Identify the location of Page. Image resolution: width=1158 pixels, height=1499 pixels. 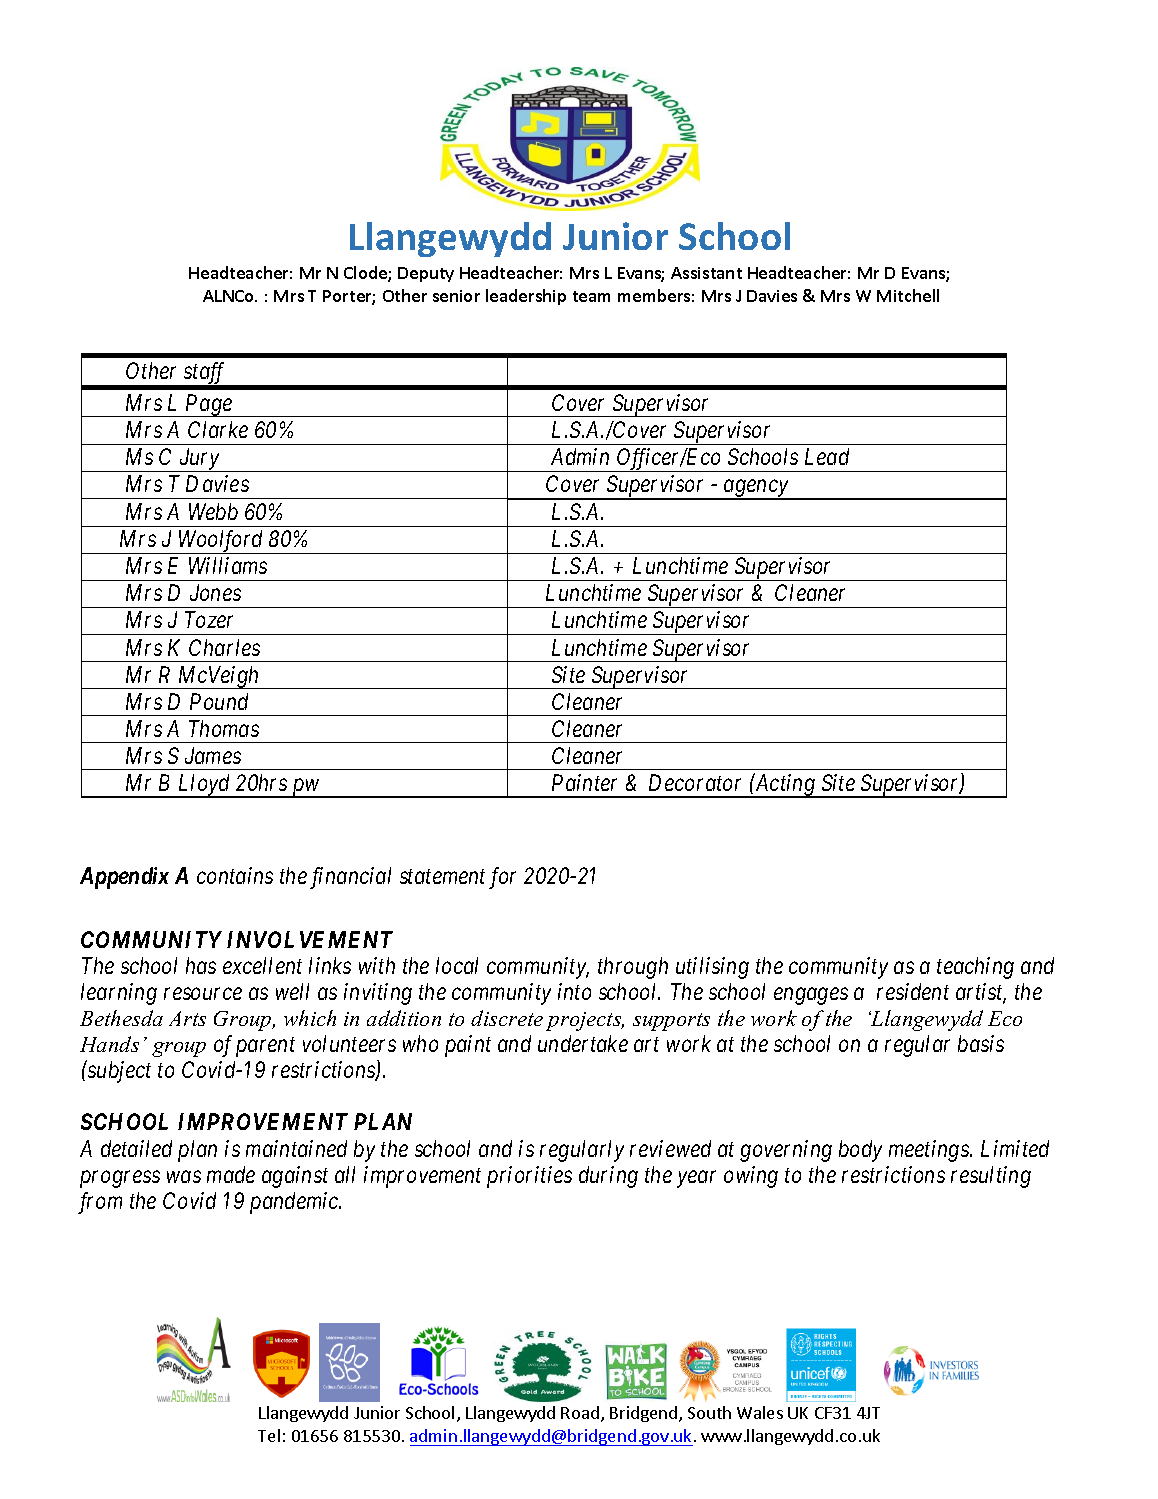
(208, 405).
